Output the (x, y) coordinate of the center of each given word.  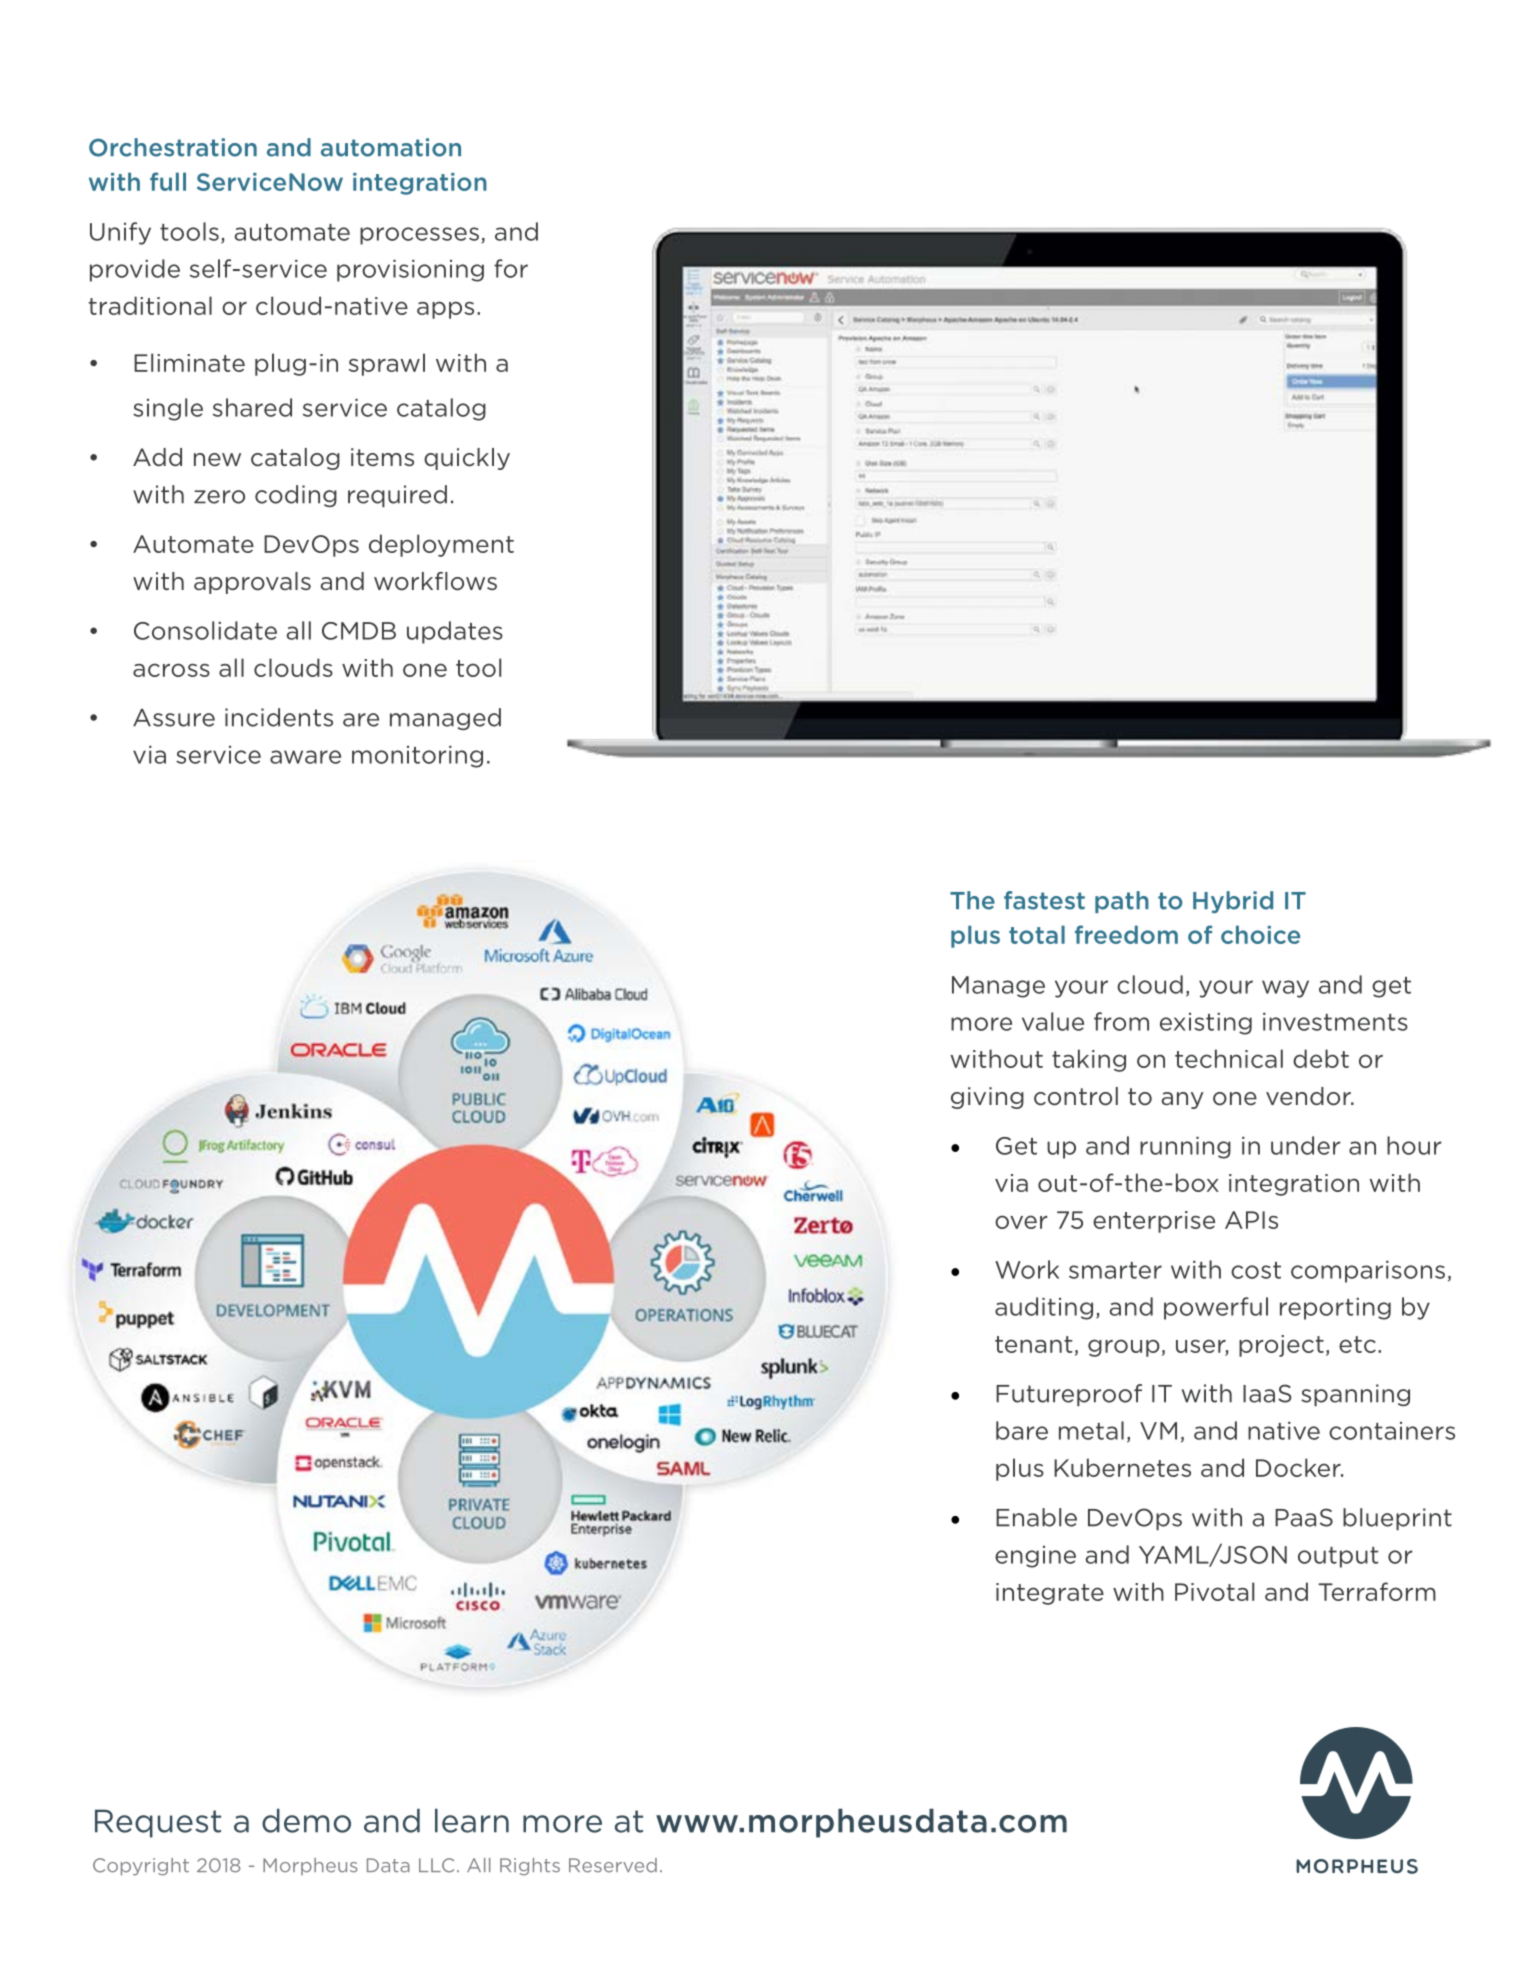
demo (306, 1820)
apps (445, 310)
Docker (1299, 1467)
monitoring (417, 757)
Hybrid (1233, 902)
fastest (1044, 900)
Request (158, 1823)
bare (1022, 1430)
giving (987, 1098)
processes (419, 236)
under (1306, 1145)
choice (1260, 934)
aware (305, 757)
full (168, 181)
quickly (467, 459)
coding (296, 496)
